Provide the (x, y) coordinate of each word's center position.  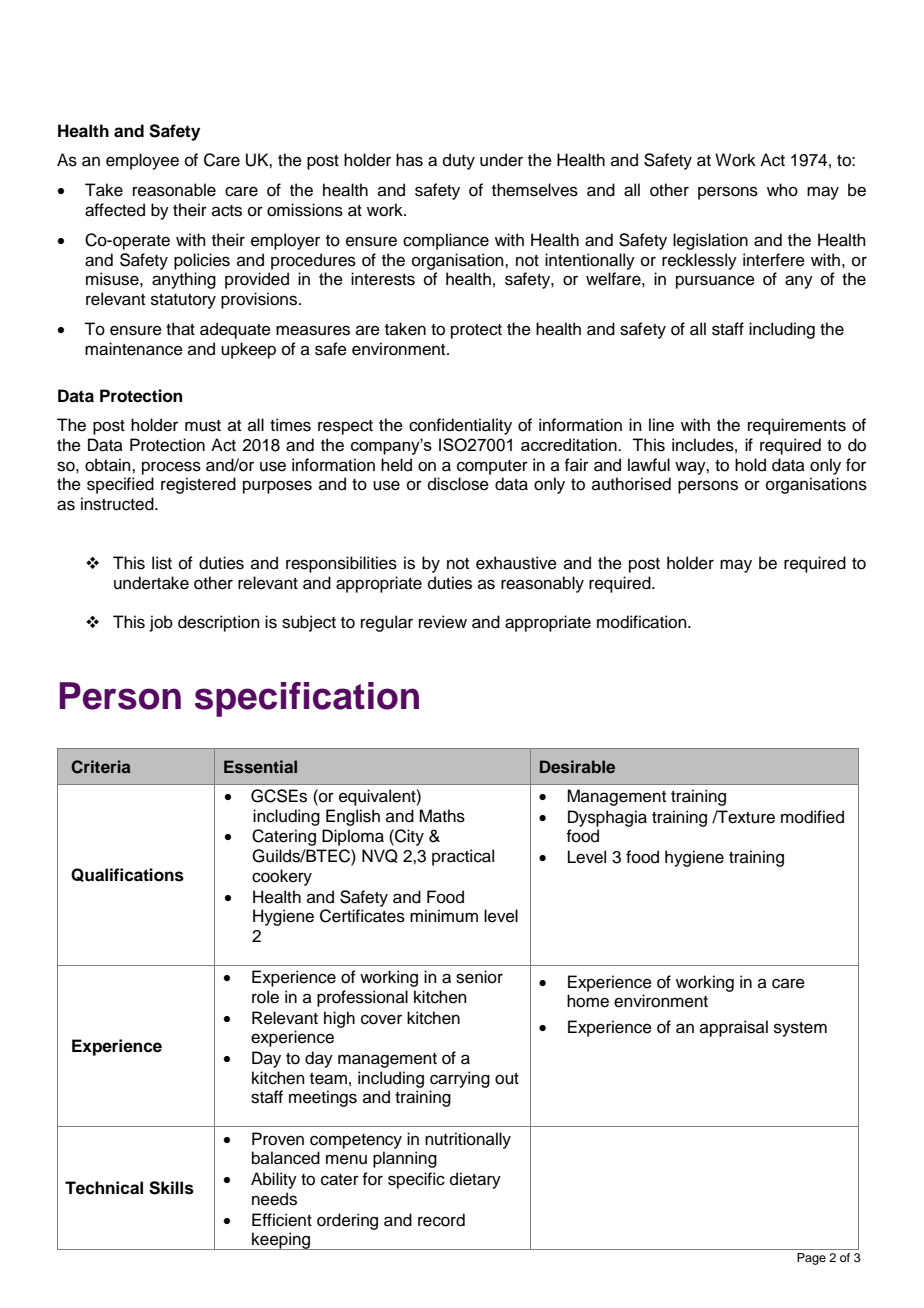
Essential (260, 766)
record (441, 1220)
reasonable (174, 190)
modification (643, 622)
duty (459, 161)
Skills (171, 1188)
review (443, 622)
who (782, 190)
